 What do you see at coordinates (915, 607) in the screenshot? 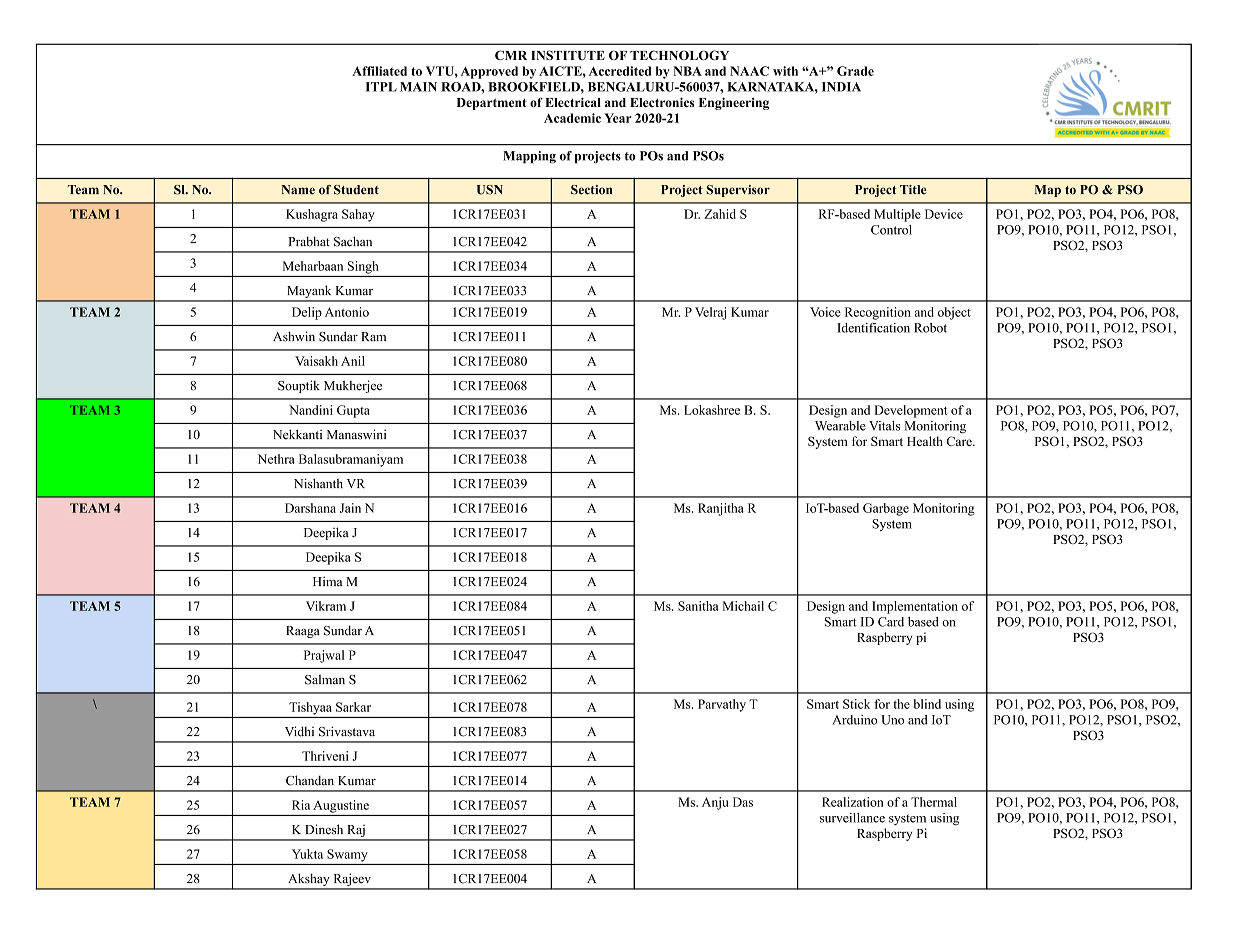
I see `Implementation` at bounding box center [915, 607].
